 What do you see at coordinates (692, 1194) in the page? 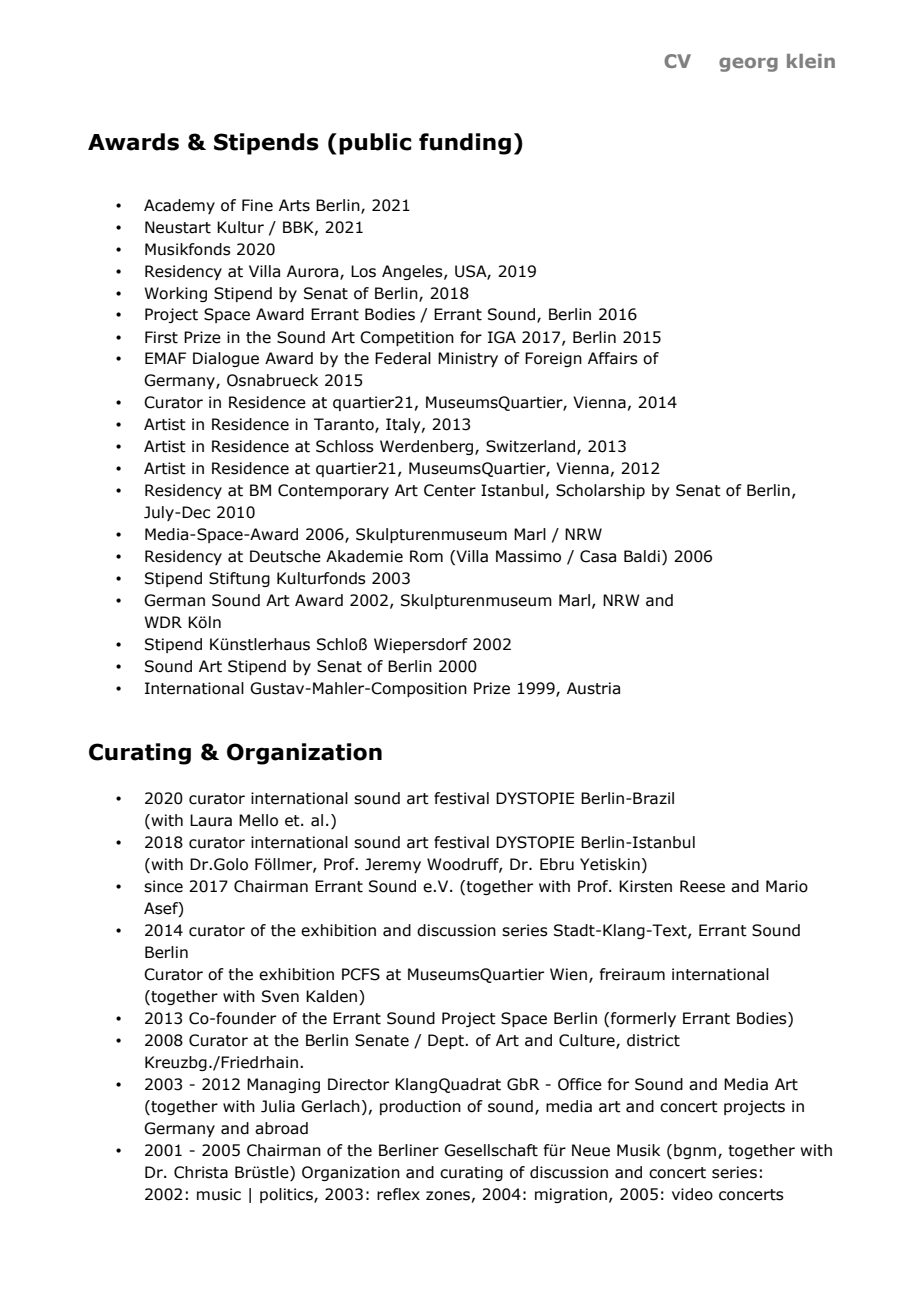
I see `video` at bounding box center [692, 1194].
